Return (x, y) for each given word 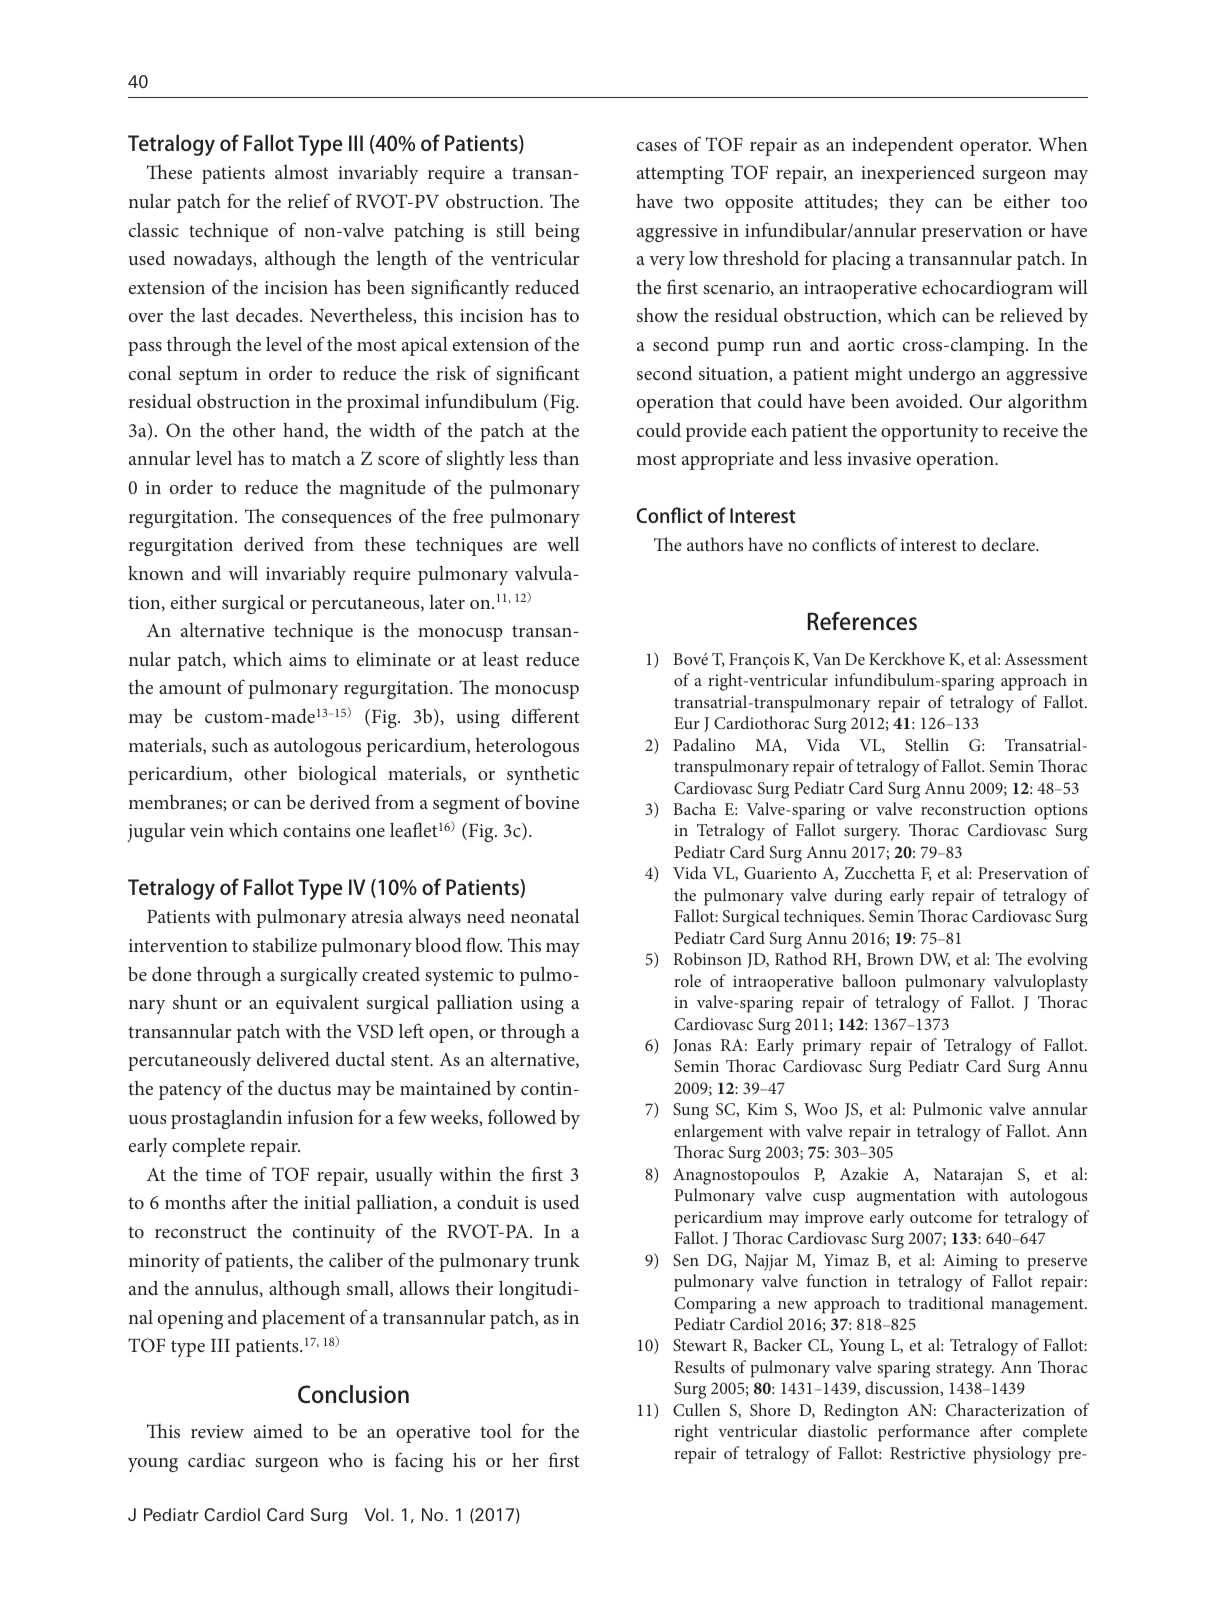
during (858, 897)
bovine (552, 801)
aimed (278, 1430)
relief (309, 200)
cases (657, 146)
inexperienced (918, 174)
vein (207, 830)
